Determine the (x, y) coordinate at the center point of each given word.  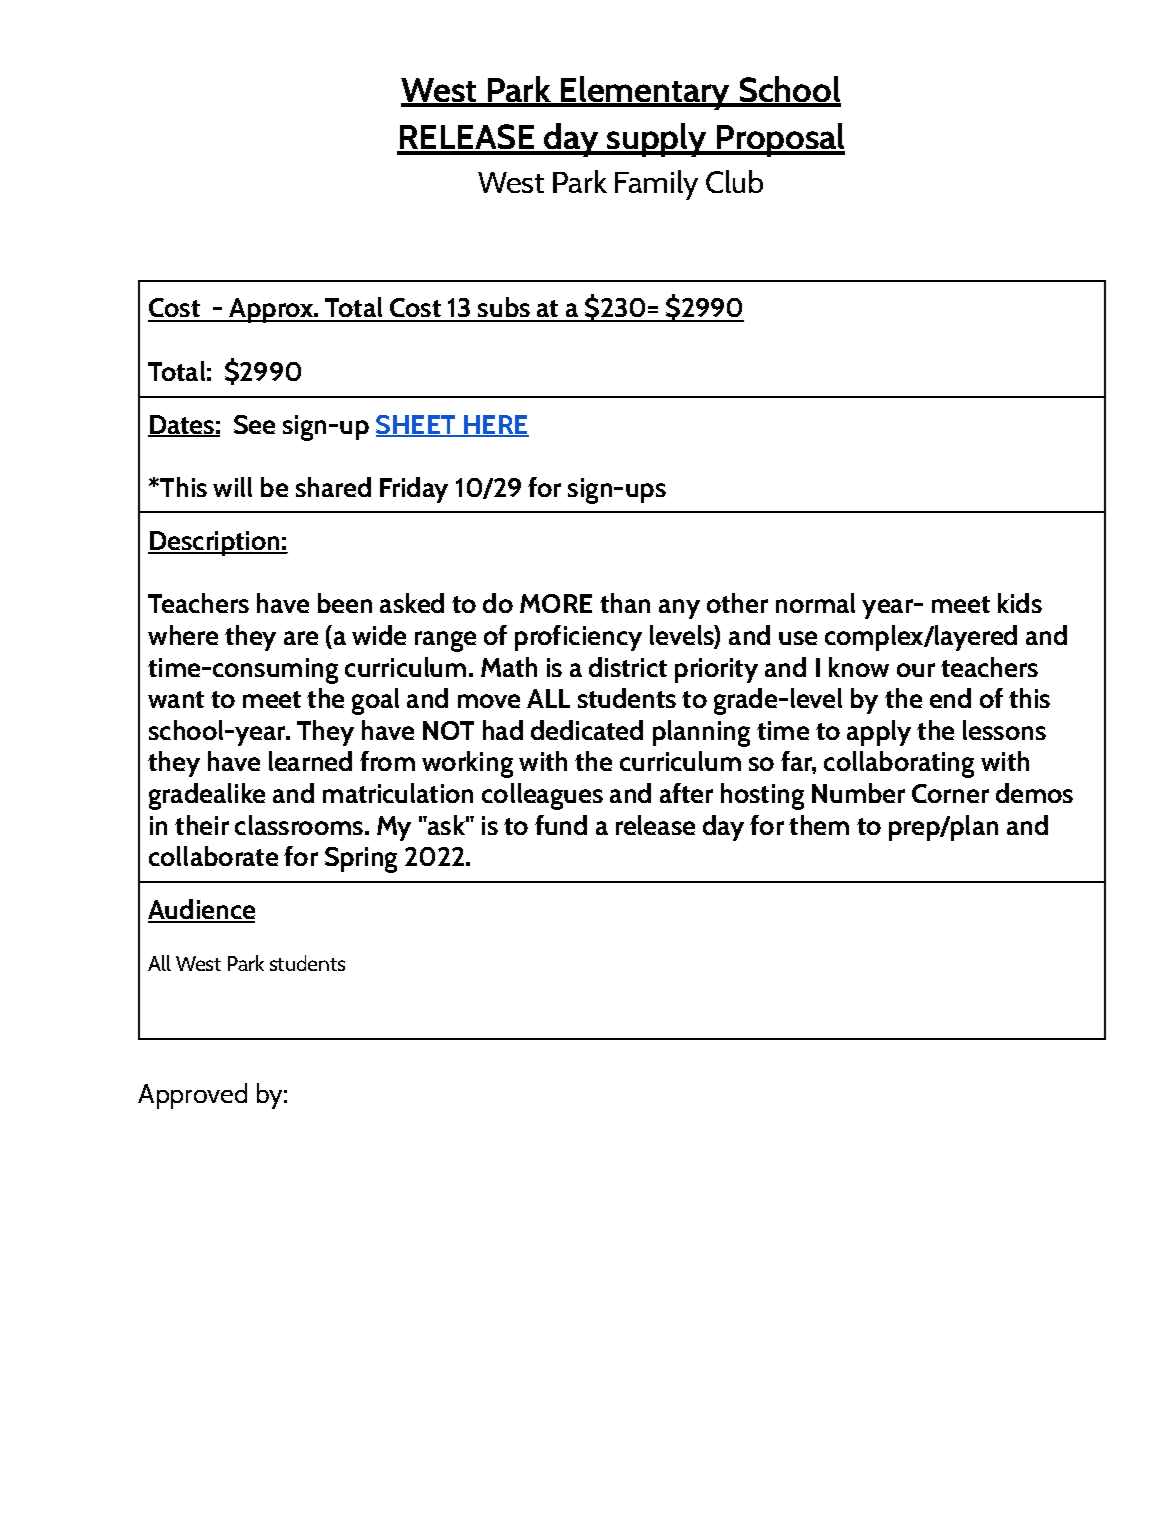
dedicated (587, 730)
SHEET (417, 426)
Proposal (779, 140)
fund (561, 825)
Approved (192, 1096)
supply (657, 140)
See (254, 424)
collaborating (899, 764)
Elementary (645, 93)
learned (310, 761)
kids (1020, 603)
